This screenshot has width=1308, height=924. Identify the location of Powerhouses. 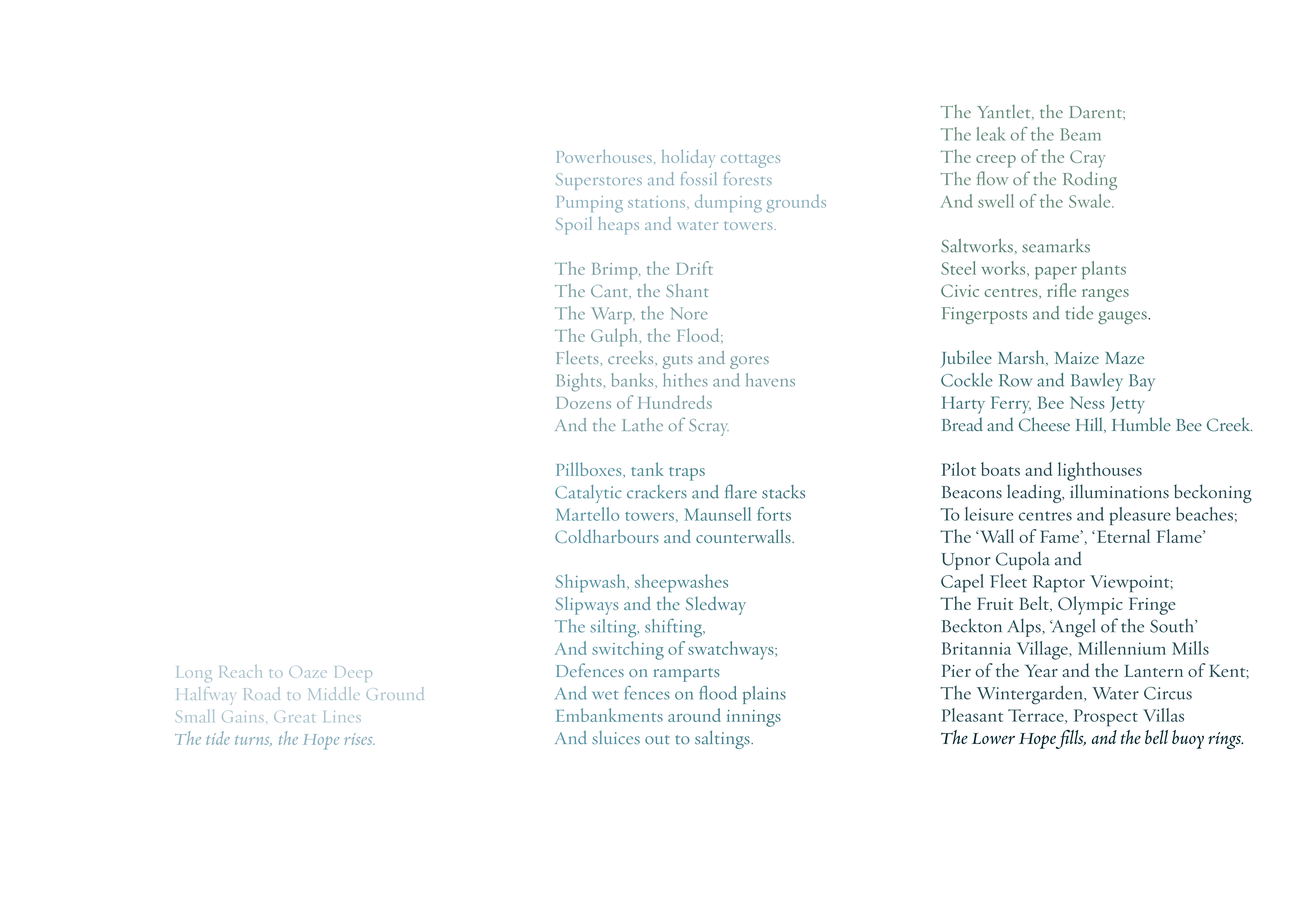
(604, 156).
